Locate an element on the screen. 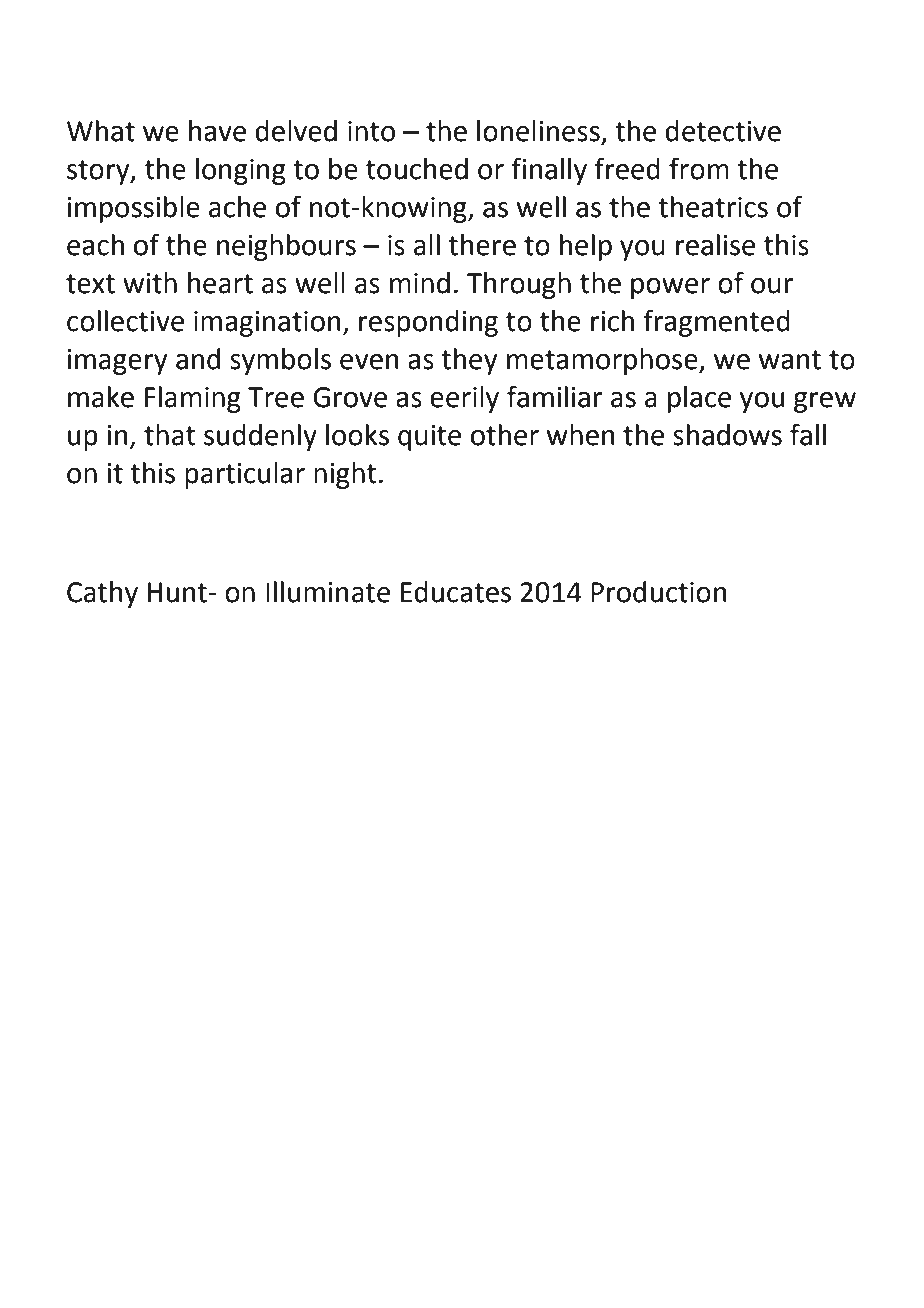 This screenshot has width=924, height=1308. with is located at coordinates (150, 283).
